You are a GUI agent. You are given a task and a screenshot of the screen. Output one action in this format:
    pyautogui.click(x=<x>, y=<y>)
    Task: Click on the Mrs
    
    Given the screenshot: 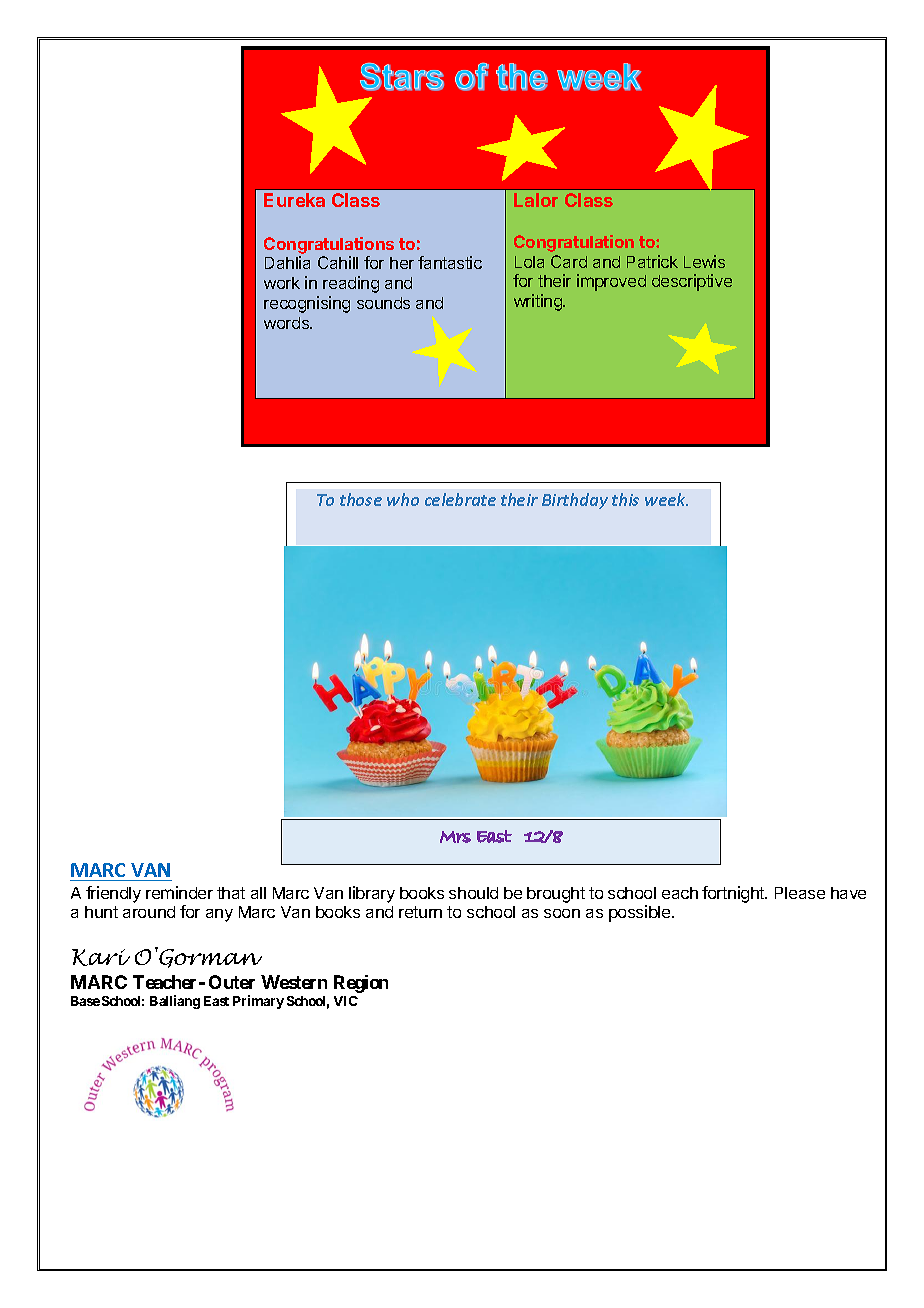 What is the action you would take?
    pyautogui.click(x=455, y=837)
